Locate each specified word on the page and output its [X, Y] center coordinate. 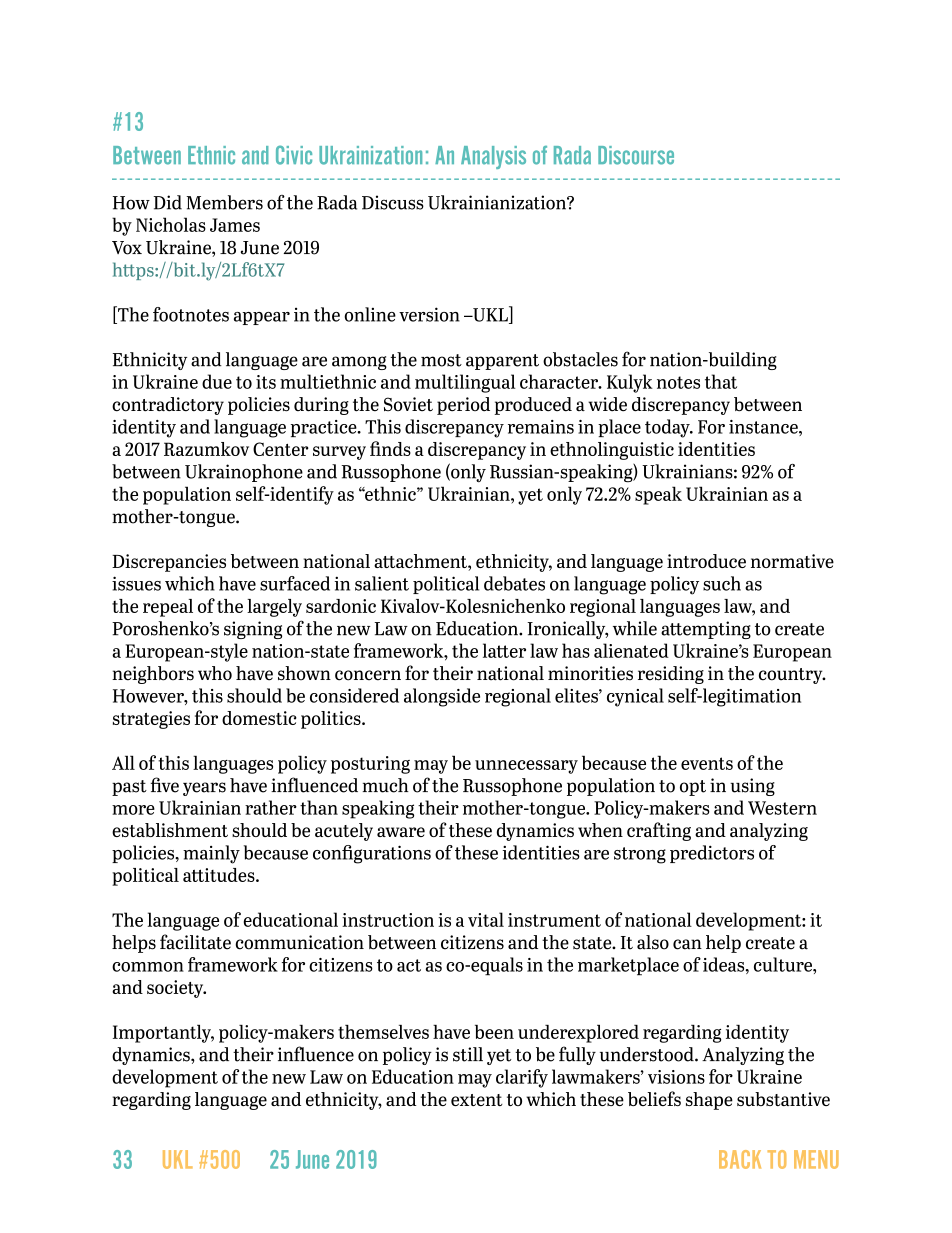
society [176, 989]
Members [224, 202]
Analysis [493, 157]
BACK [740, 1159]
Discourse [636, 155]
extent [477, 1100]
